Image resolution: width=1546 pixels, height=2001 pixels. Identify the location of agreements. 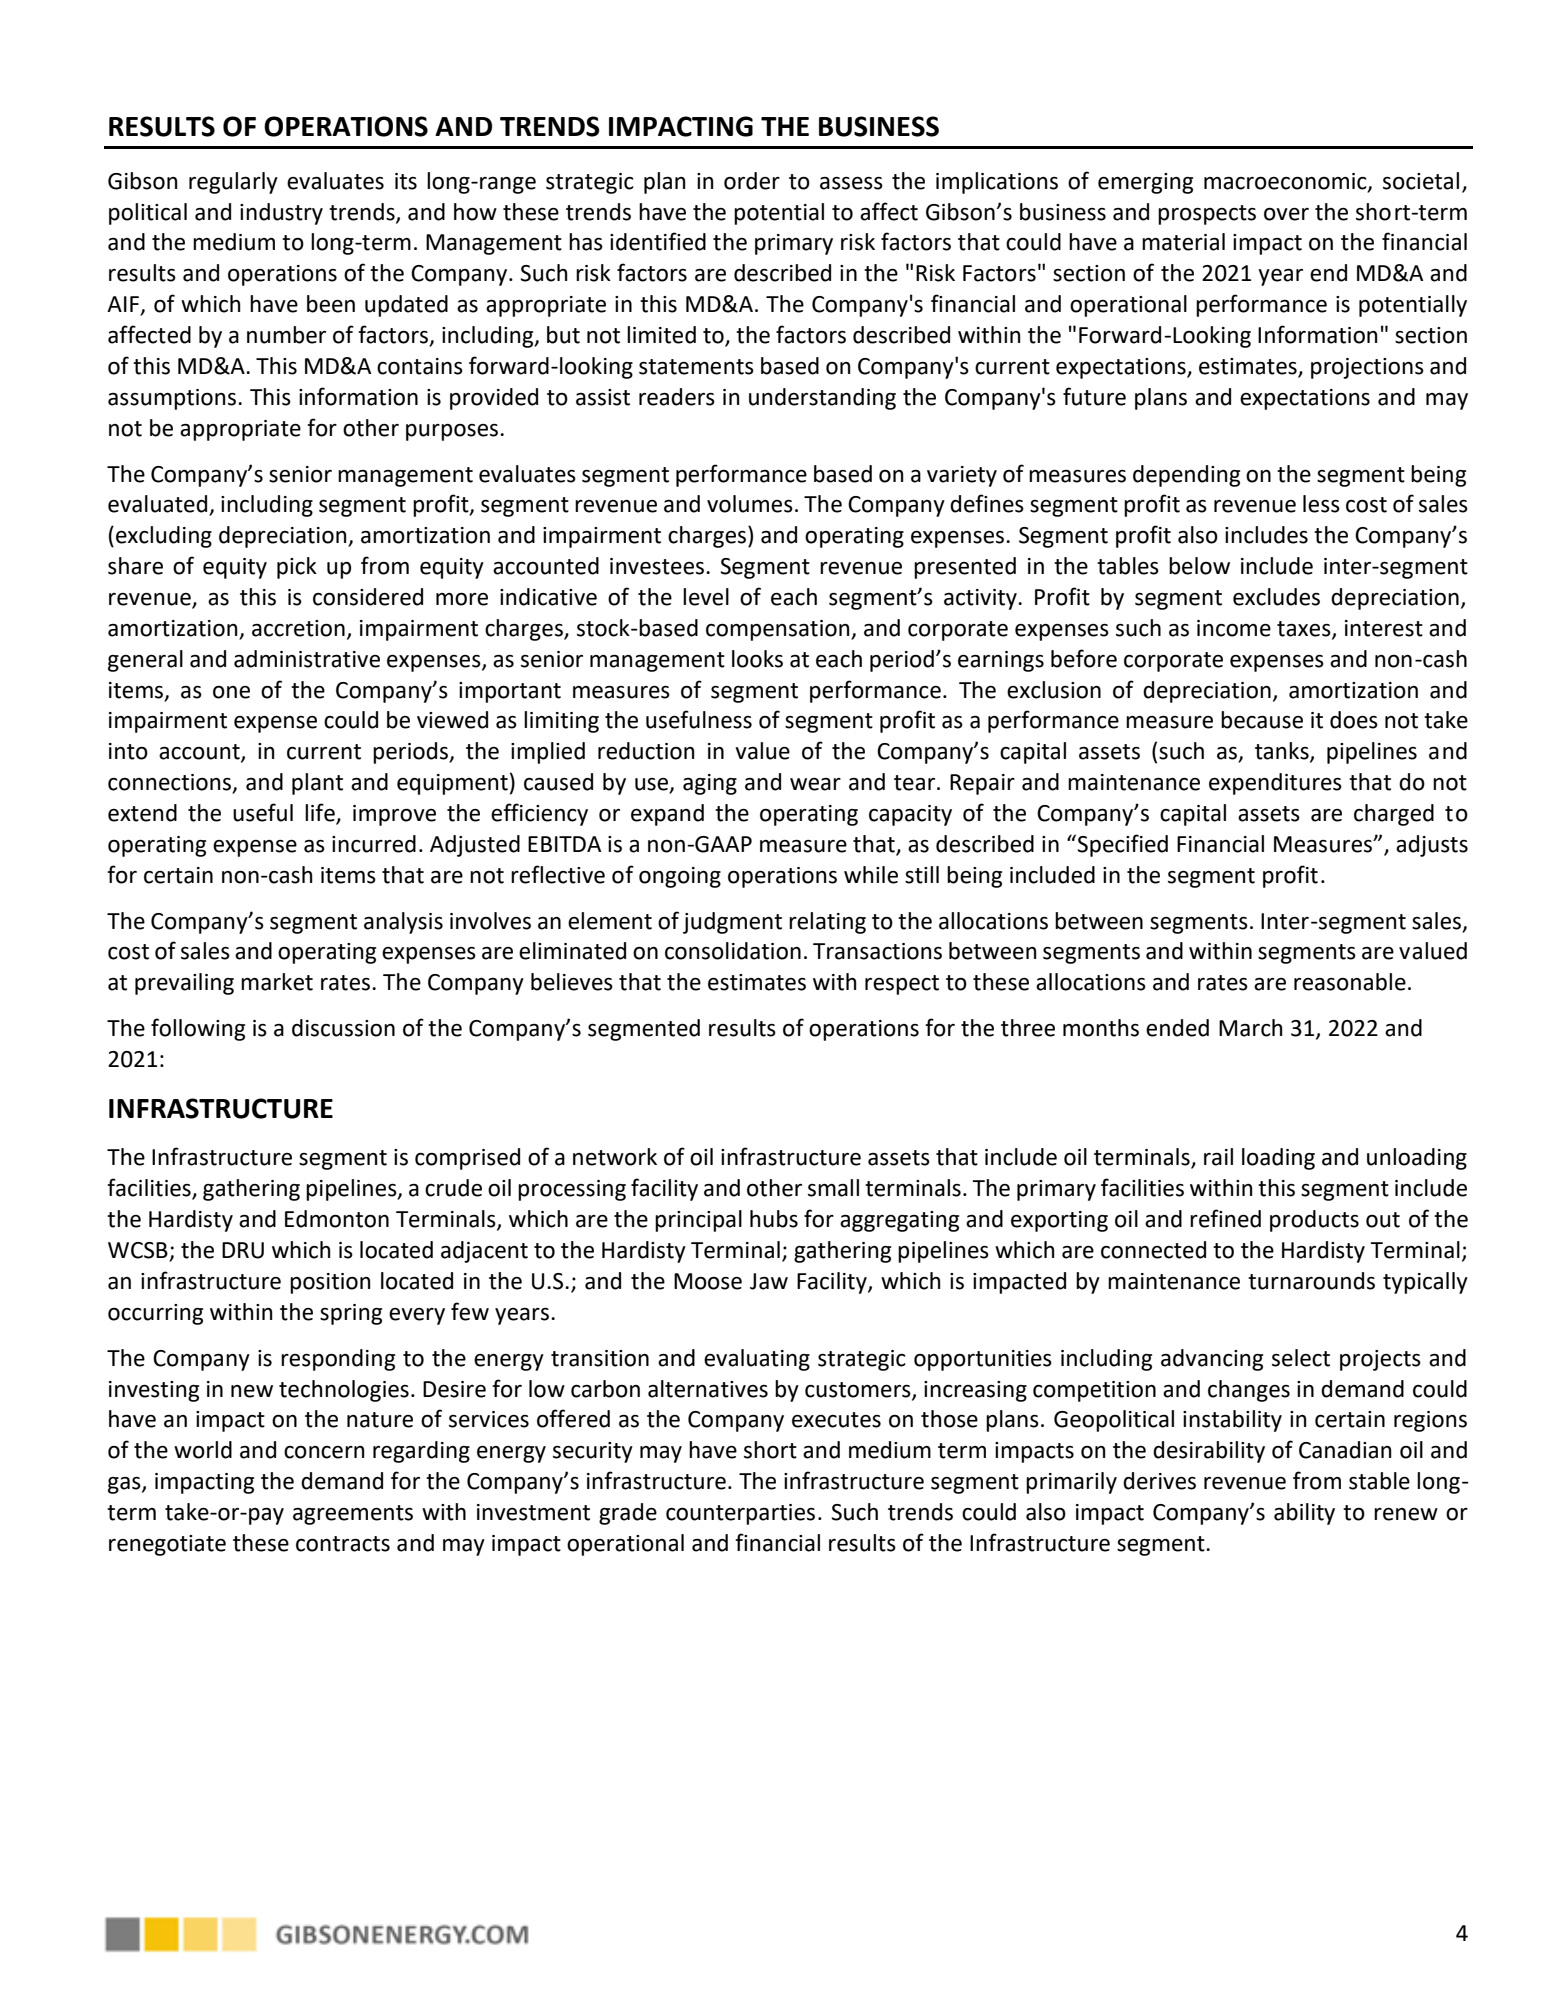
(353, 1515).
